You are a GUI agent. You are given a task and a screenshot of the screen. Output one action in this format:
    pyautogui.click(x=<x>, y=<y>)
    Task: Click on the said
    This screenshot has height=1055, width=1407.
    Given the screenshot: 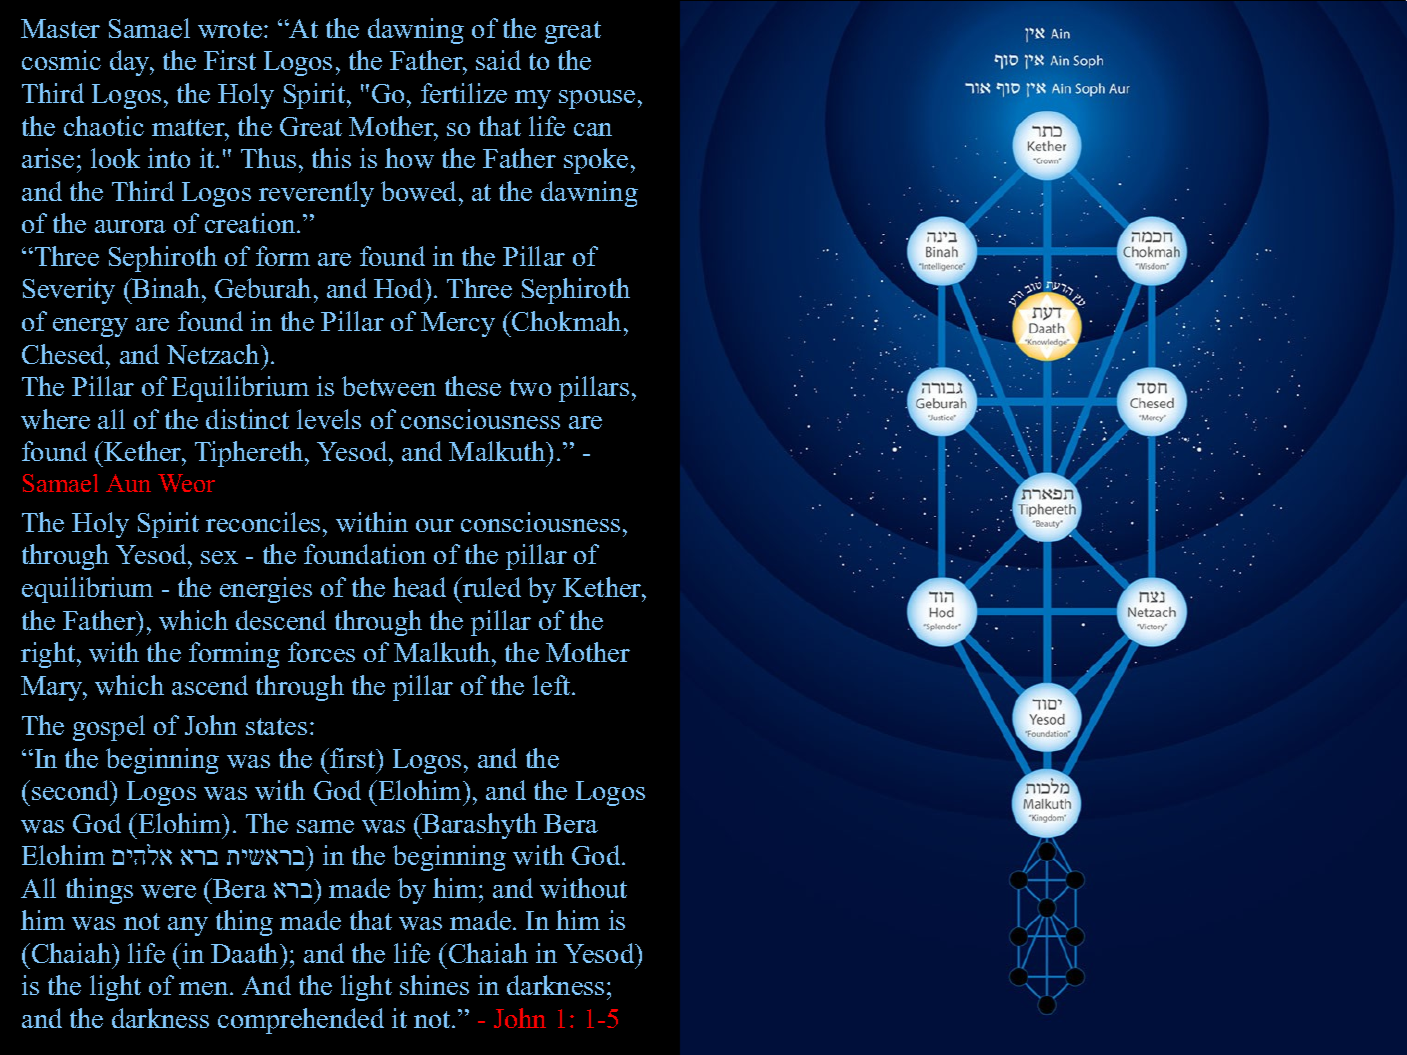 What is the action you would take?
    pyautogui.click(x=498, y=60)
